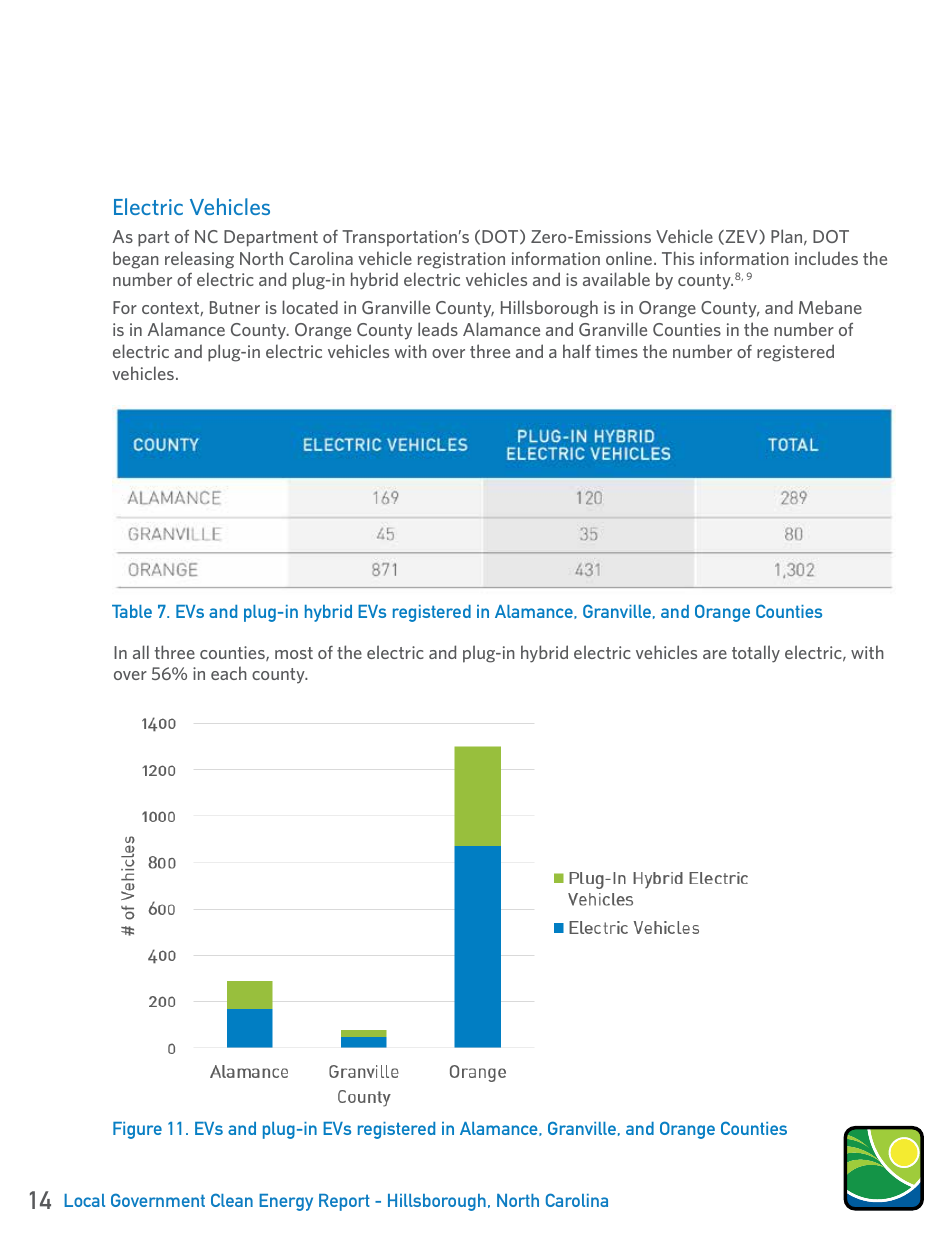  What do you see at coordinates (286, 1202) in the screenshot?
I see `Energy` at bounding box center [286, 1202].
